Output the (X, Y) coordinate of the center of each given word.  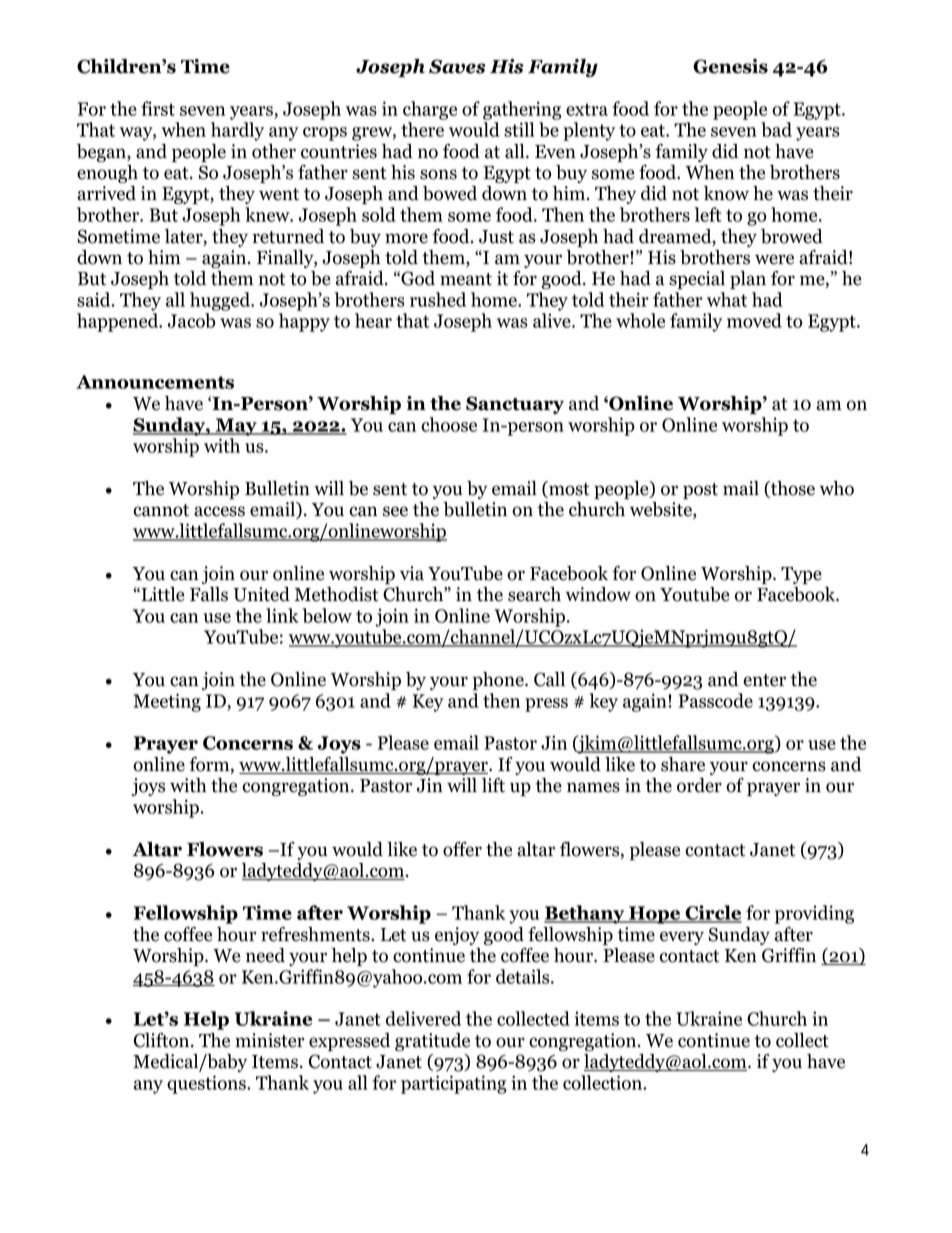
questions (207, 1084)
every (682, 938)
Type (801, 575)
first (158, 108)
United (261, 594)
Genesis (730, 66)
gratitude (432, 1042)
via (412, 573)
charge (430, 110)
